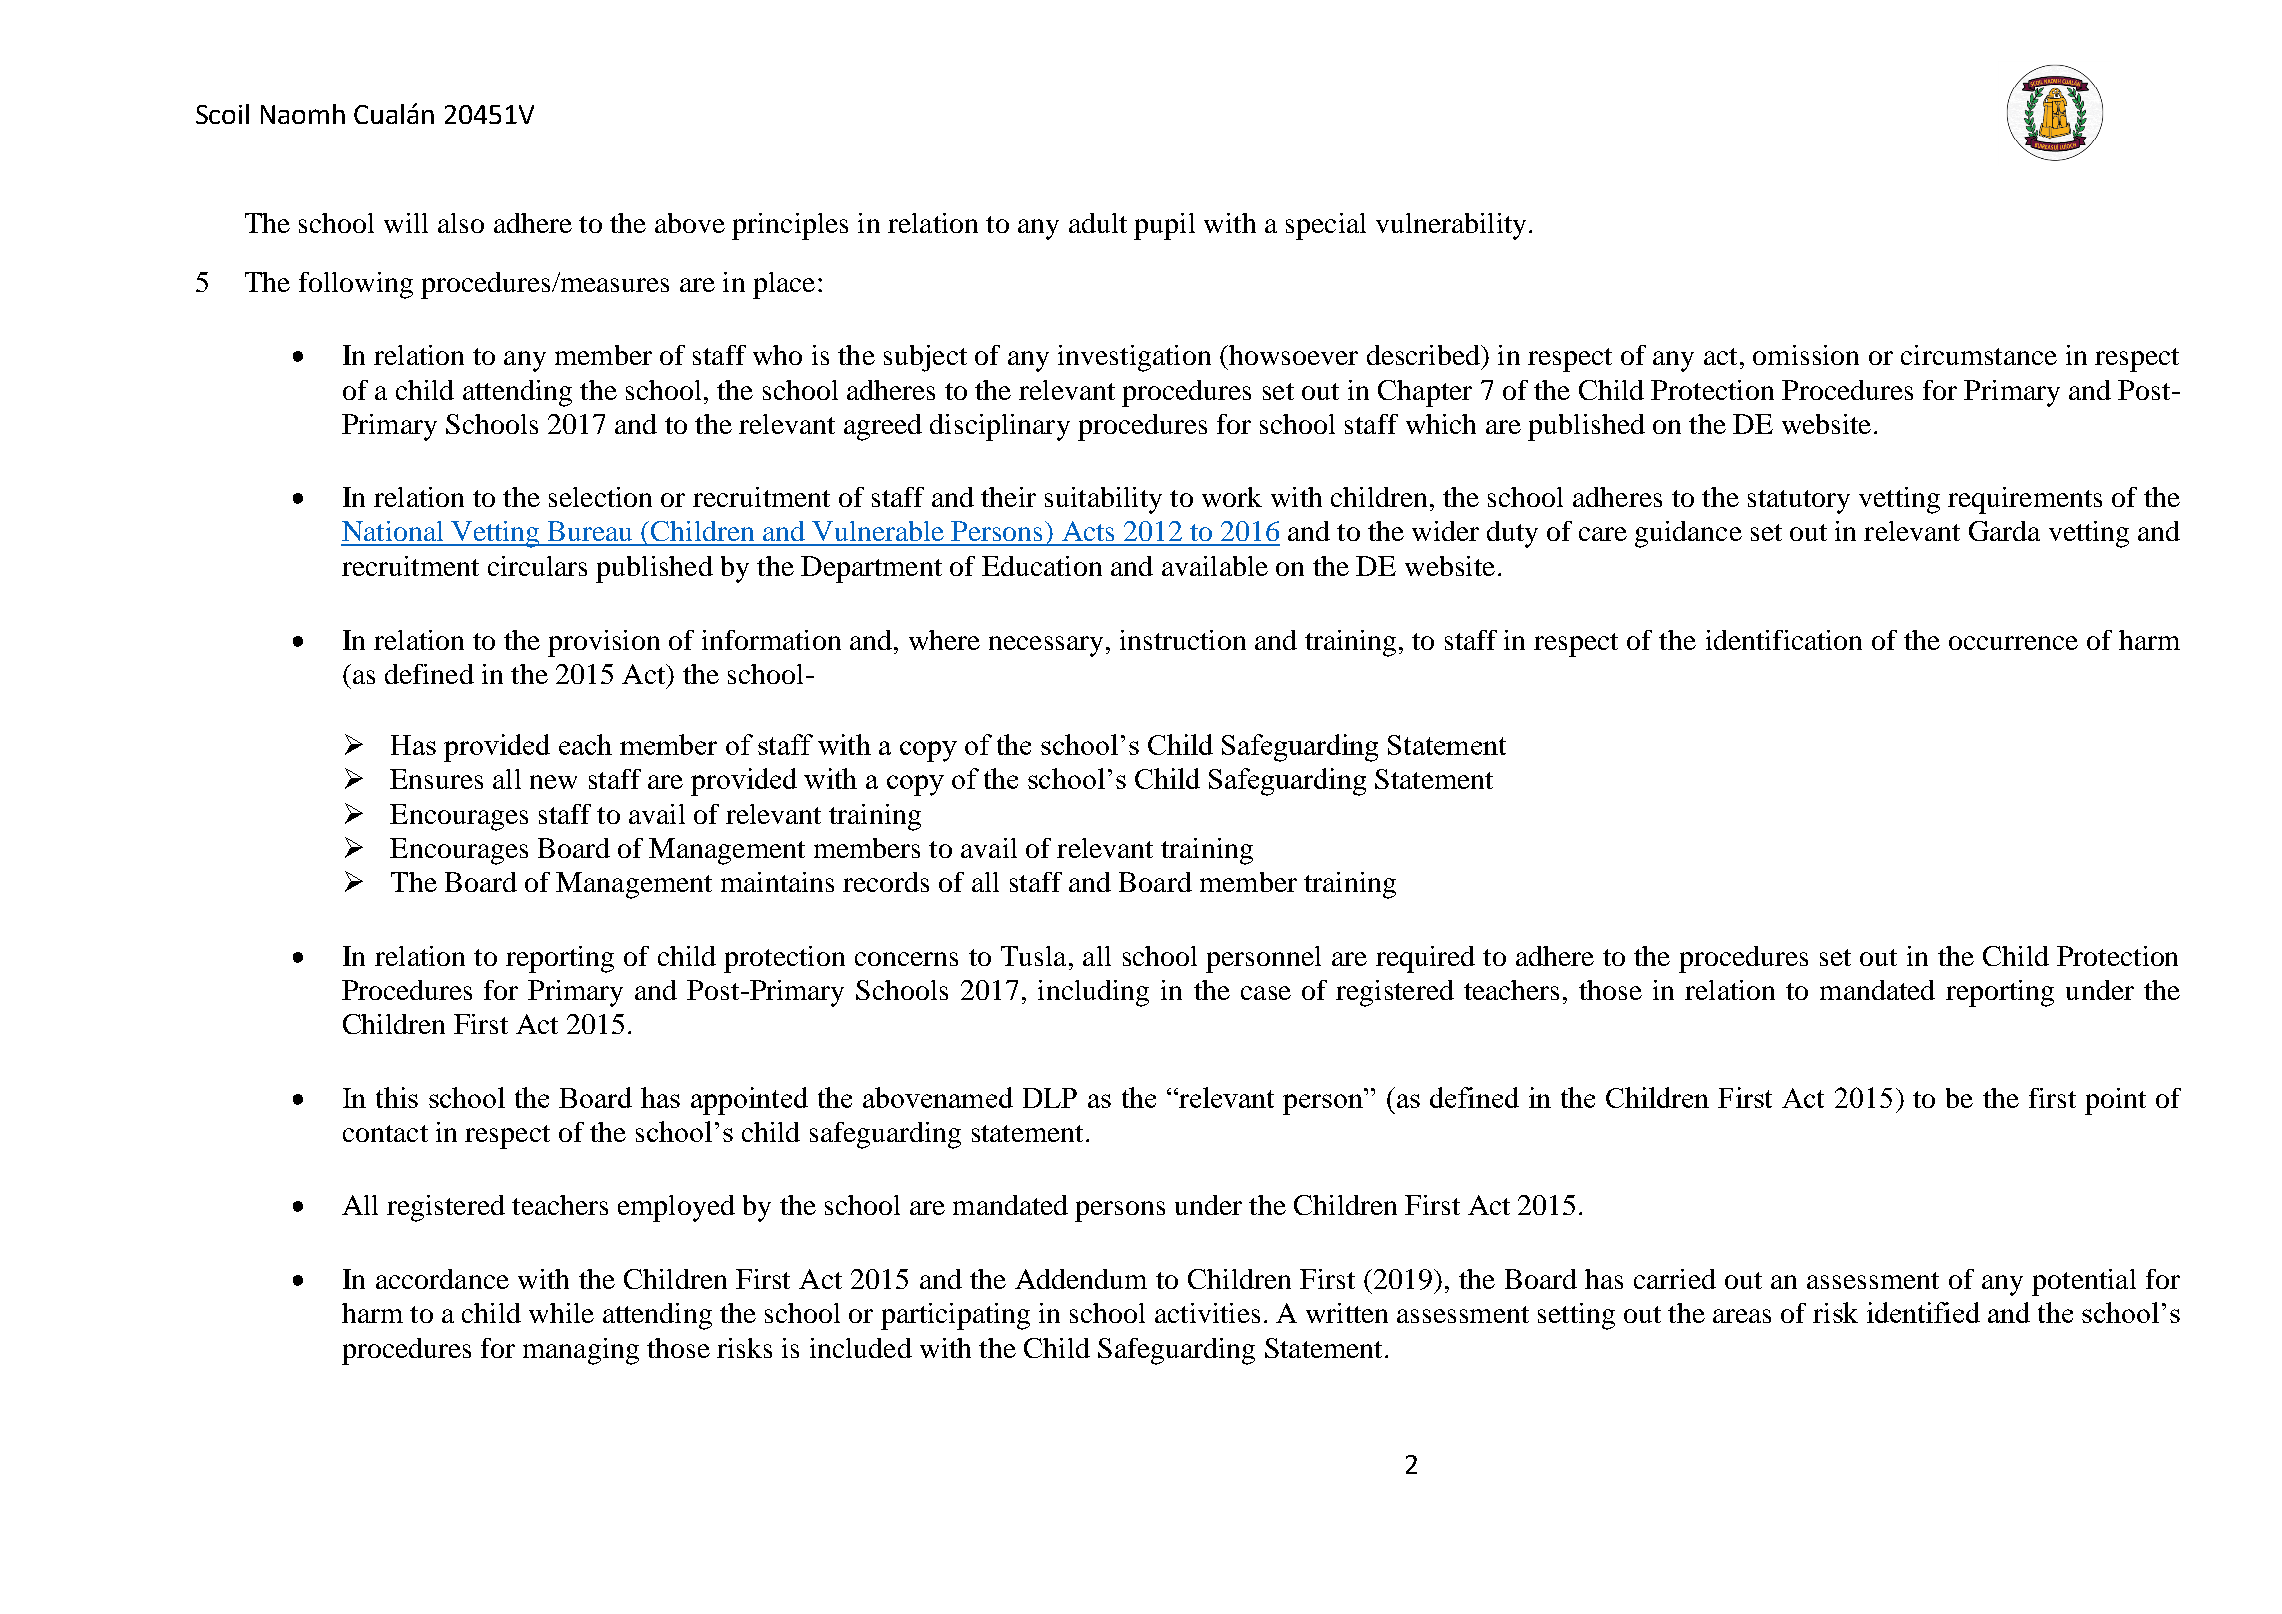  Describe the element at coordinates (561, 1313) in the screenshot. I see `while` at that location.
